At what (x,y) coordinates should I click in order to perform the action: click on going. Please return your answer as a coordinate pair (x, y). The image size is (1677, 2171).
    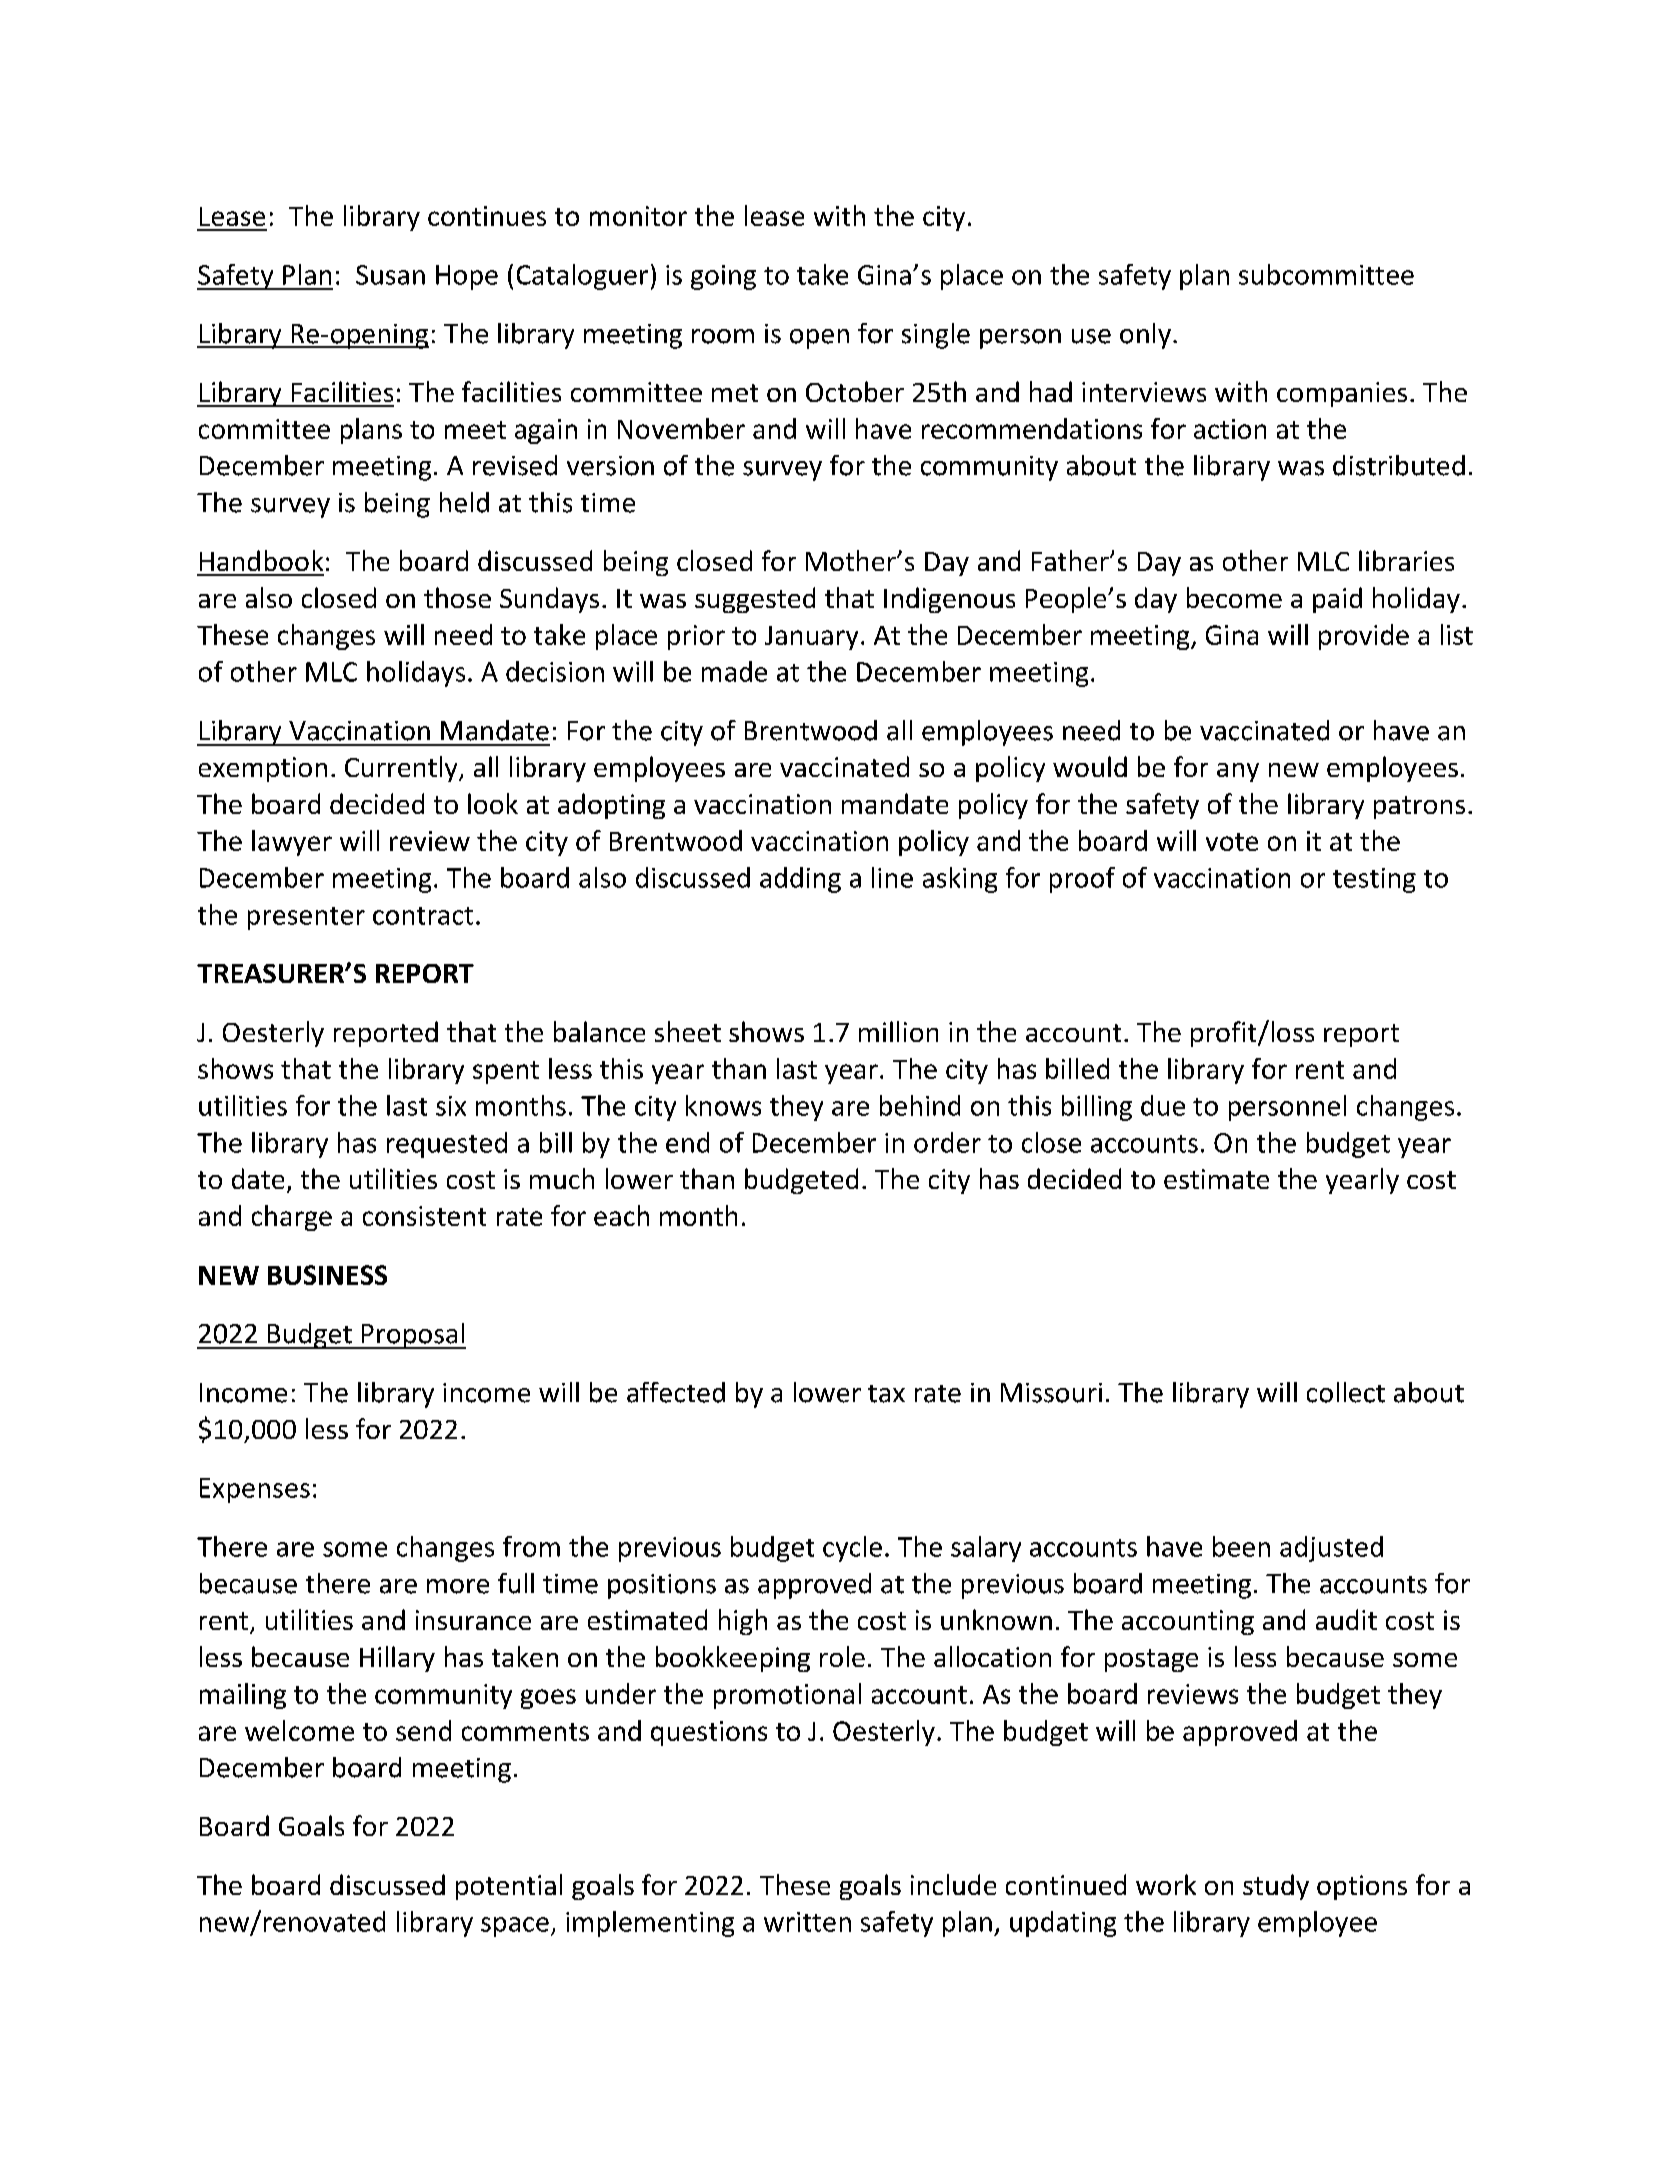
    Looking at the image, I should click on (723, 277).
